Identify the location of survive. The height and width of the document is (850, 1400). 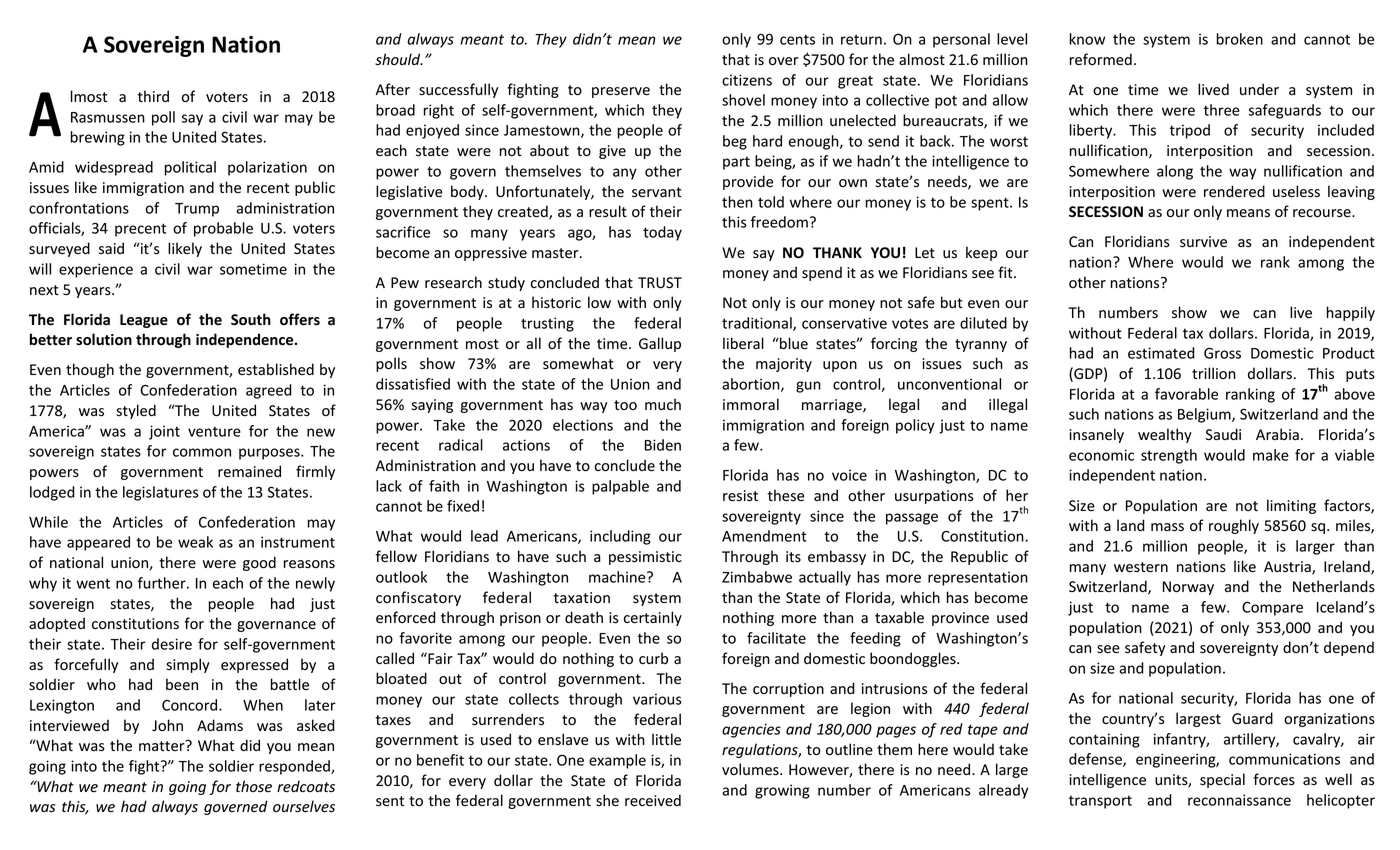
(1203, 242).
